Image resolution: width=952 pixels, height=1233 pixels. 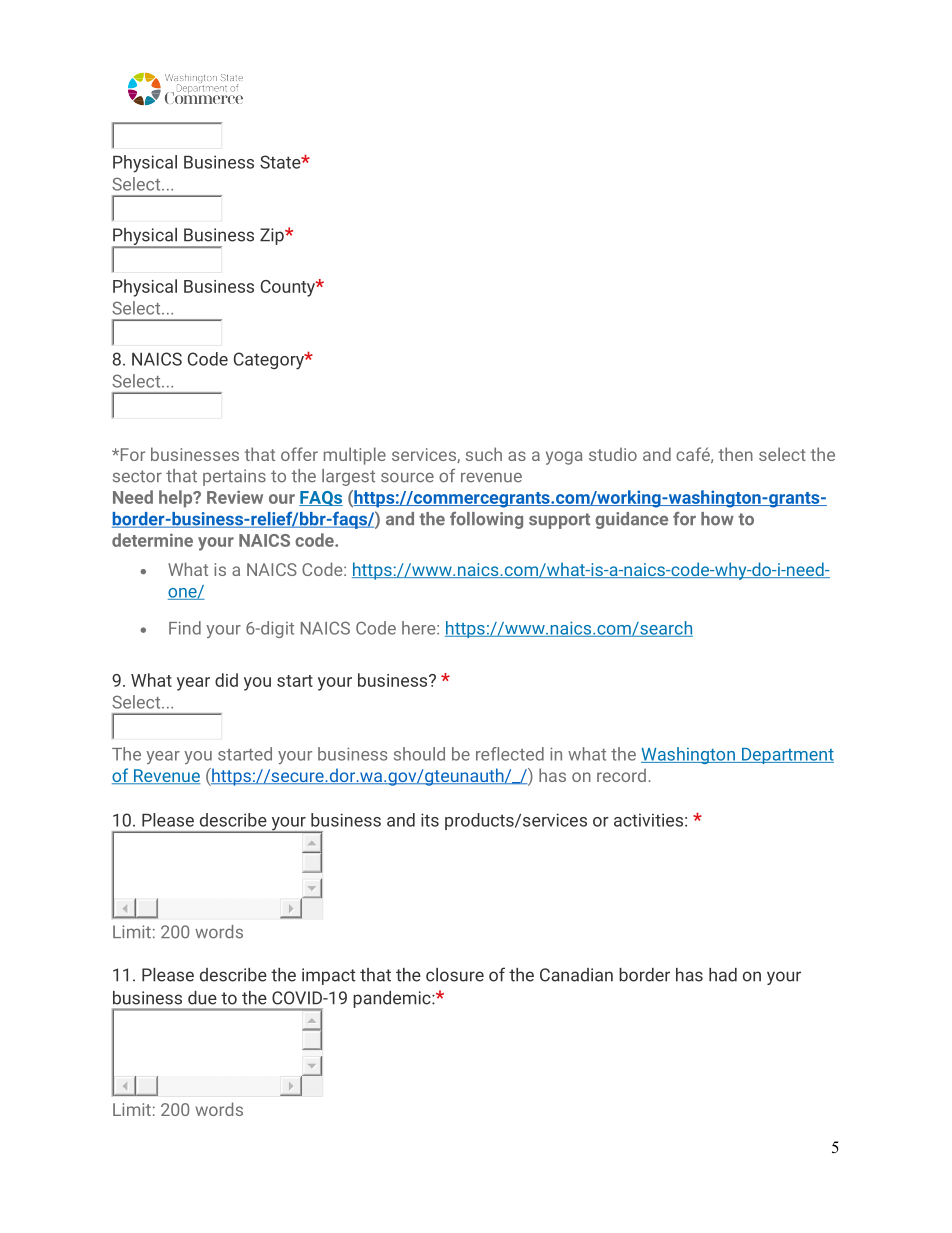 What do you see at coordinates (723, 975) in the screenshot?
I see `had` at bounding box center [723, 975].
